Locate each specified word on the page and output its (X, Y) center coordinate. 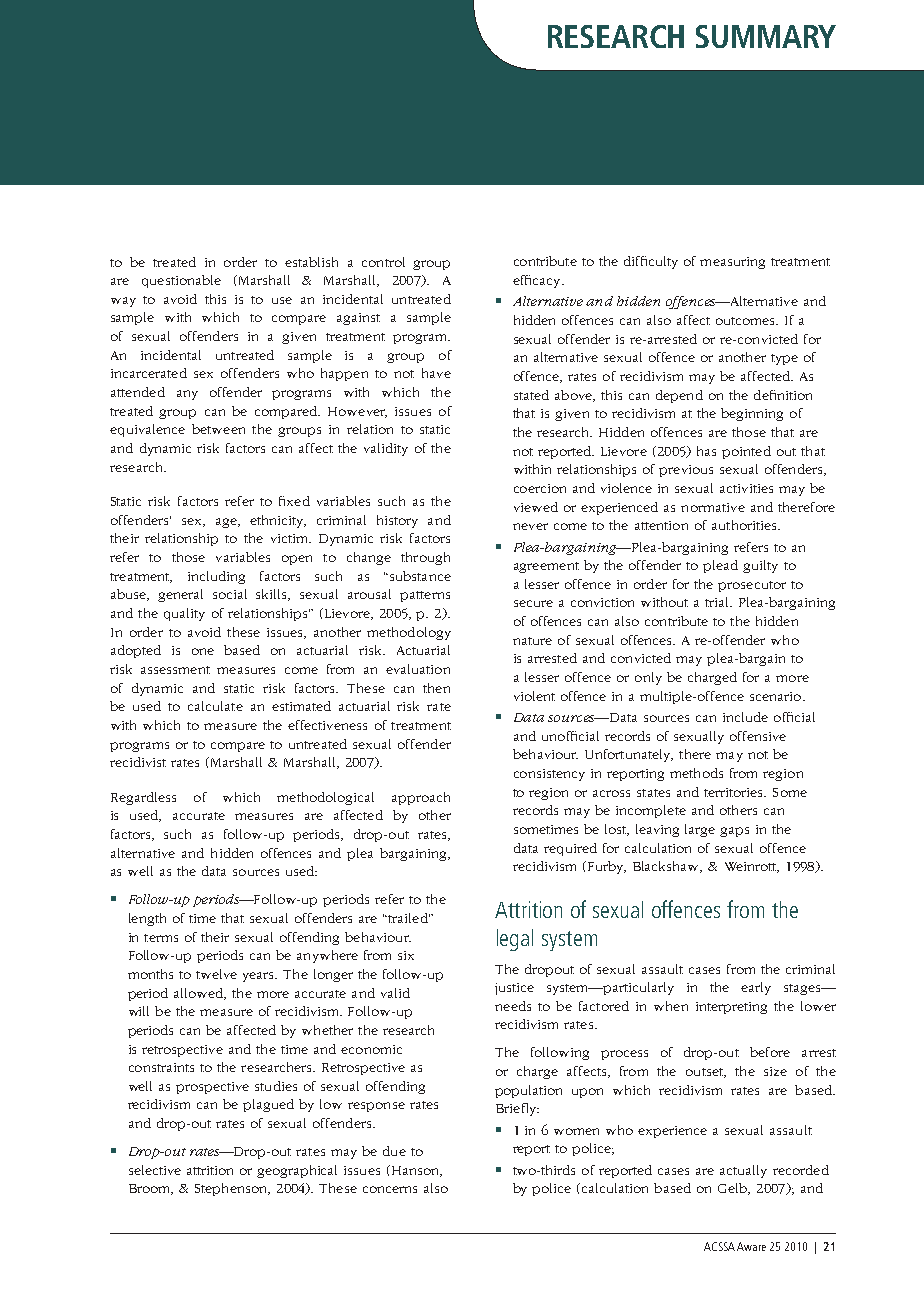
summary (766, 36)
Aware (751, 1246)
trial (718, 602)
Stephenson (232, 1189)
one (203, 651)
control (383, 262)
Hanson (415, 1171)
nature (532, 641)
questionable (181, 281)
